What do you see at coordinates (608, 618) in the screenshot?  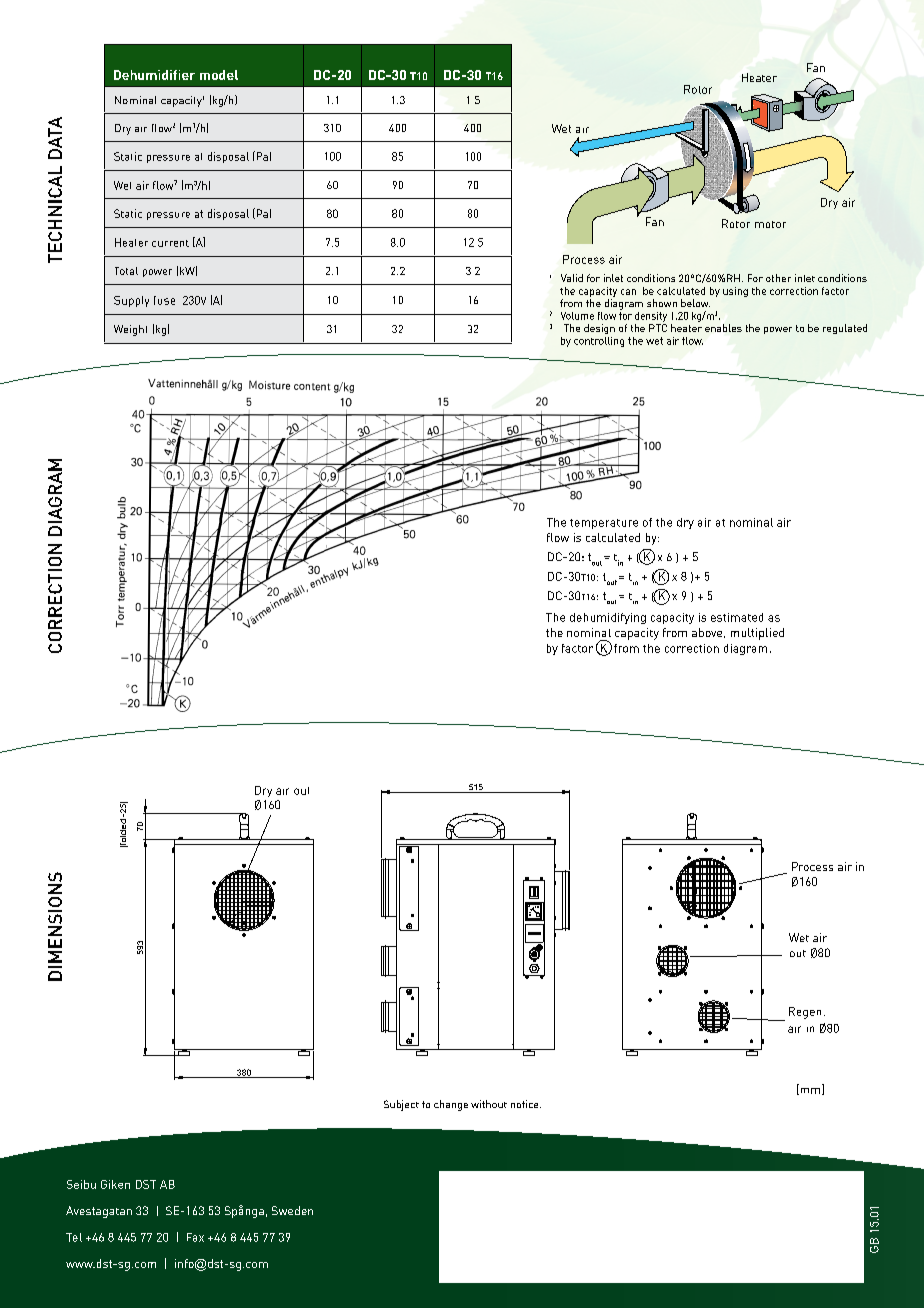 I see `dehumidifying` at bounding box center [608, 618].
